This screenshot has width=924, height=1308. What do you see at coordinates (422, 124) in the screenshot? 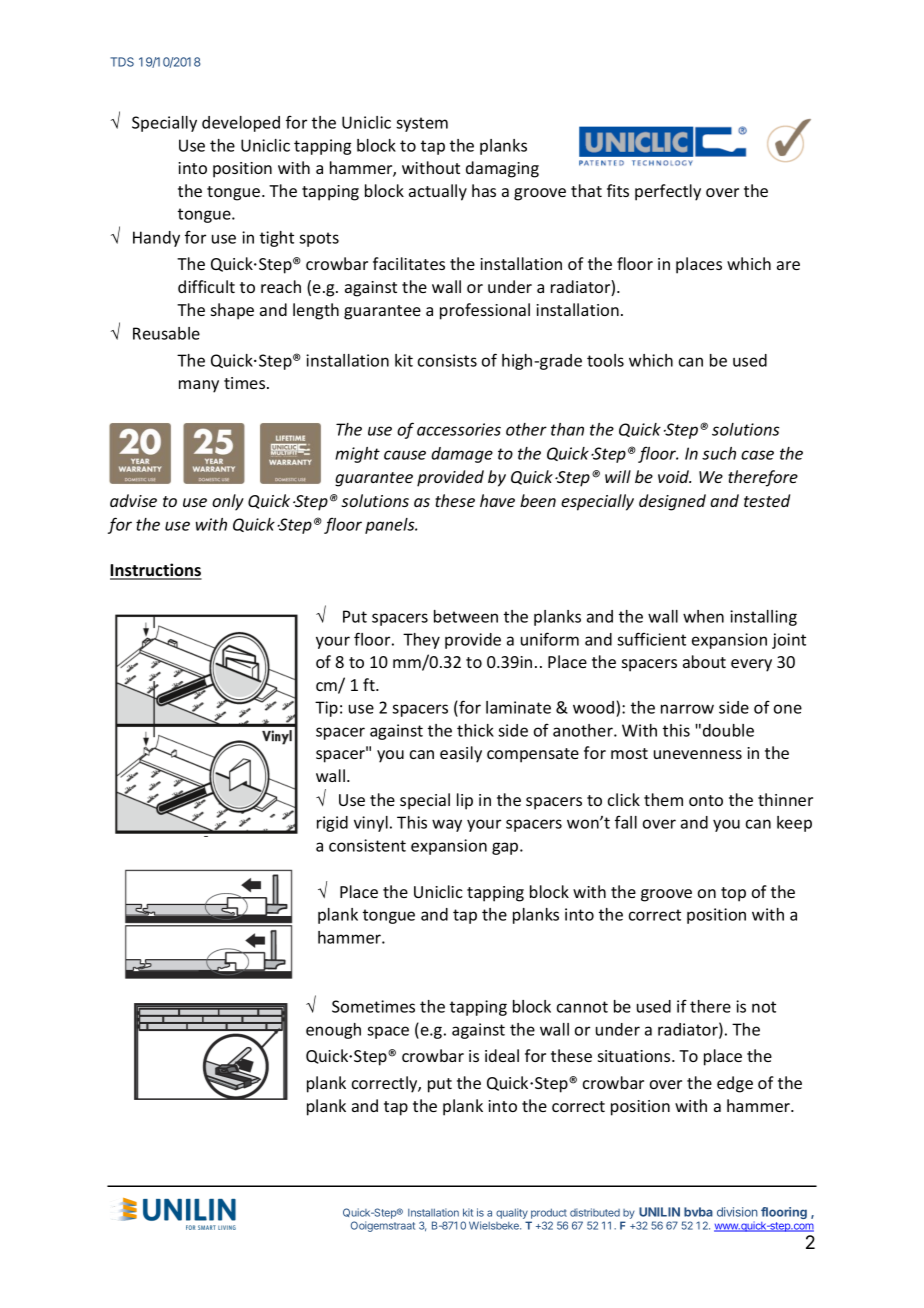
I see `system` at bounding box center [422, 124].
